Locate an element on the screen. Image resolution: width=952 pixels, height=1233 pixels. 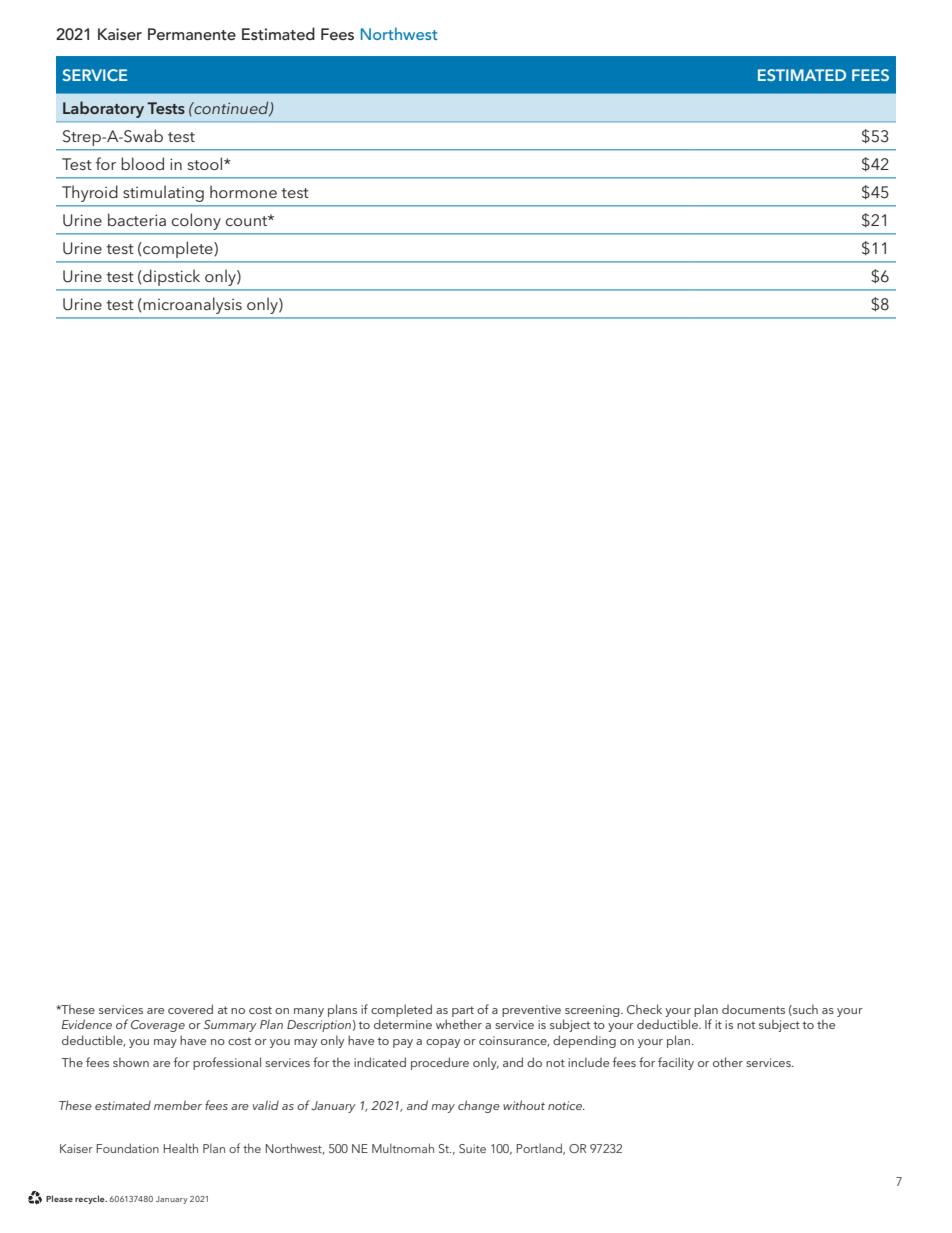
stool is located at coordinates (206, 163).
